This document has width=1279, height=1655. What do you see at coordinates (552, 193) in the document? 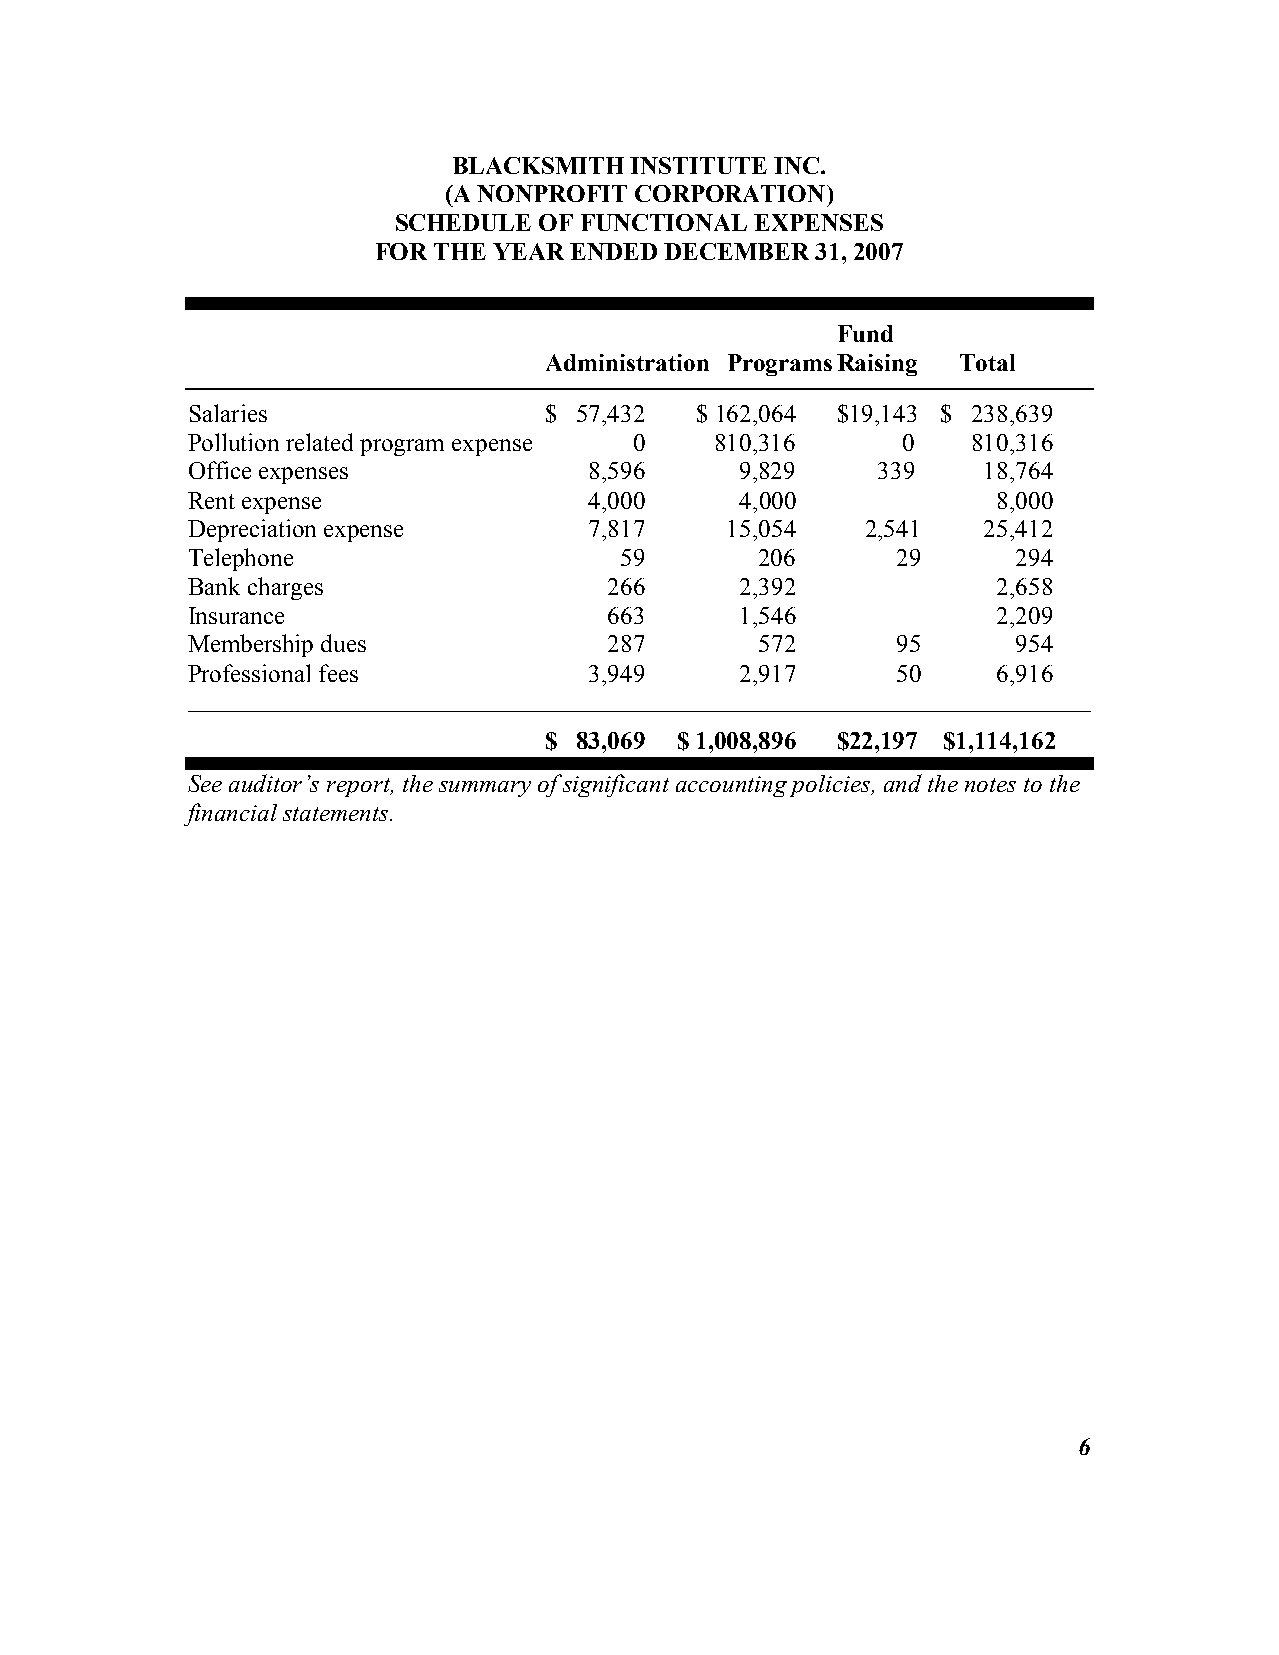
I see `NONPROFIT` at bounding box center [552, 193].
